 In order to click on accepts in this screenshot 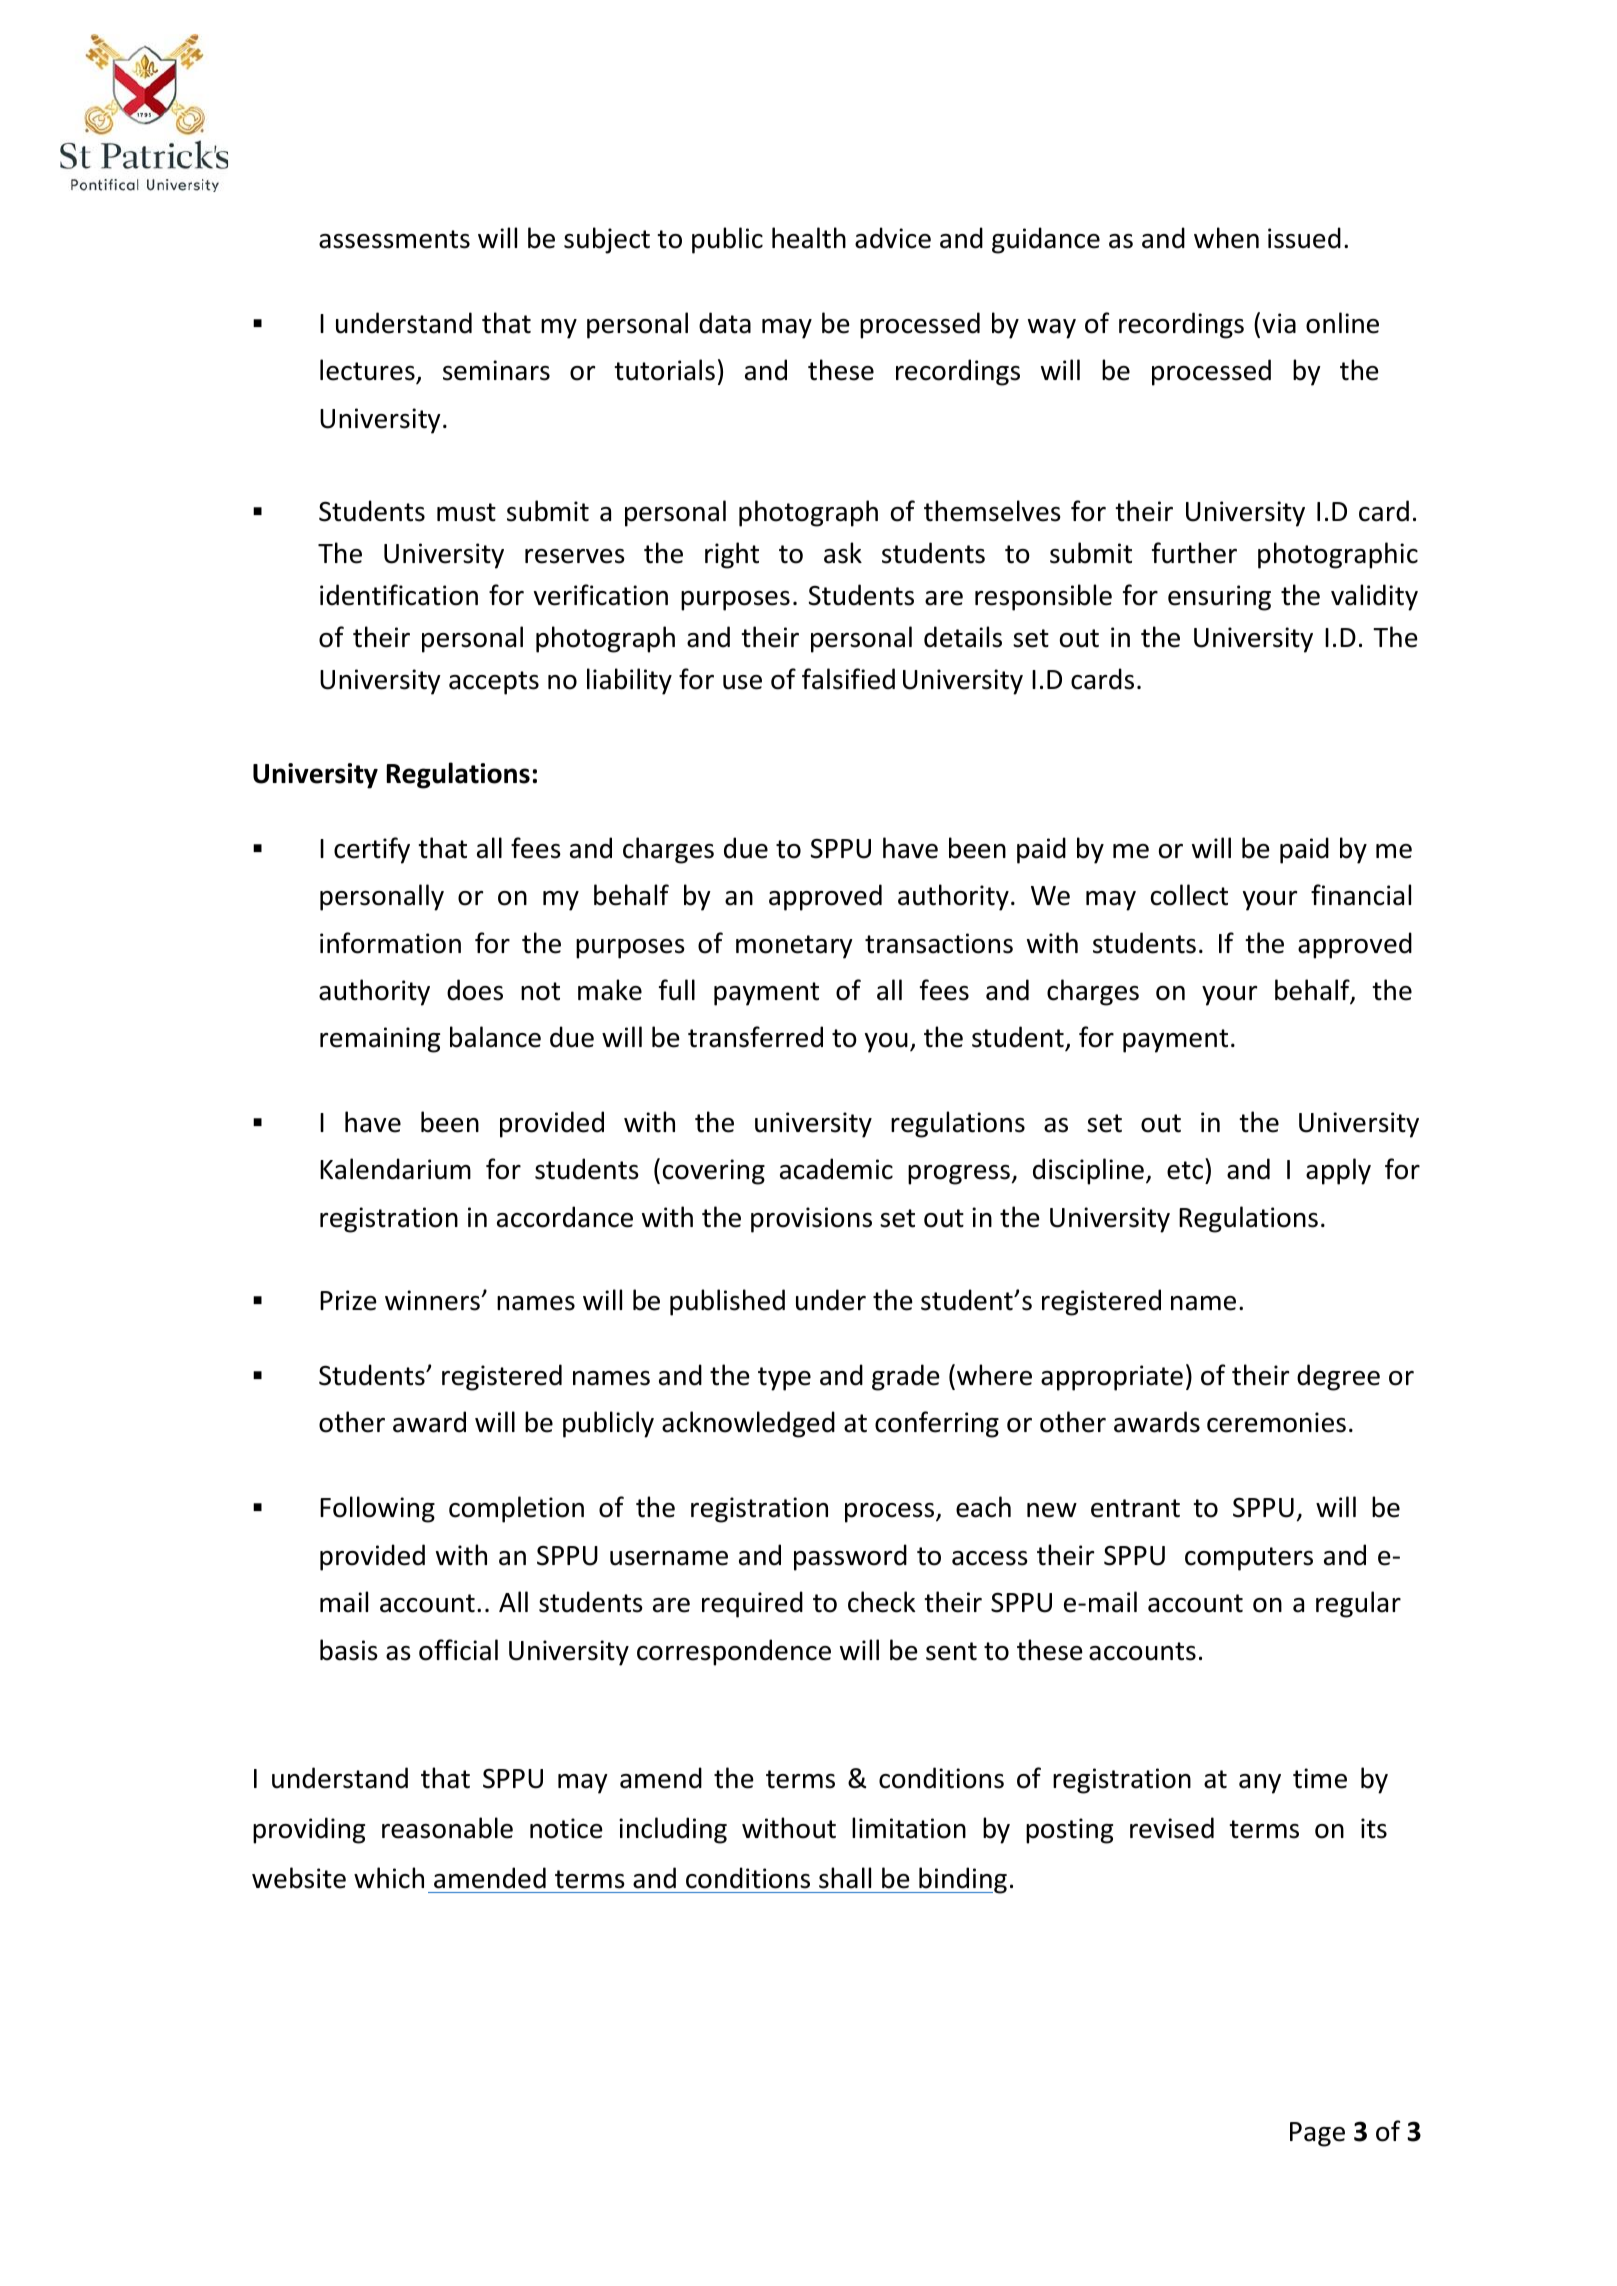, I will do `click(494, 683)`.
